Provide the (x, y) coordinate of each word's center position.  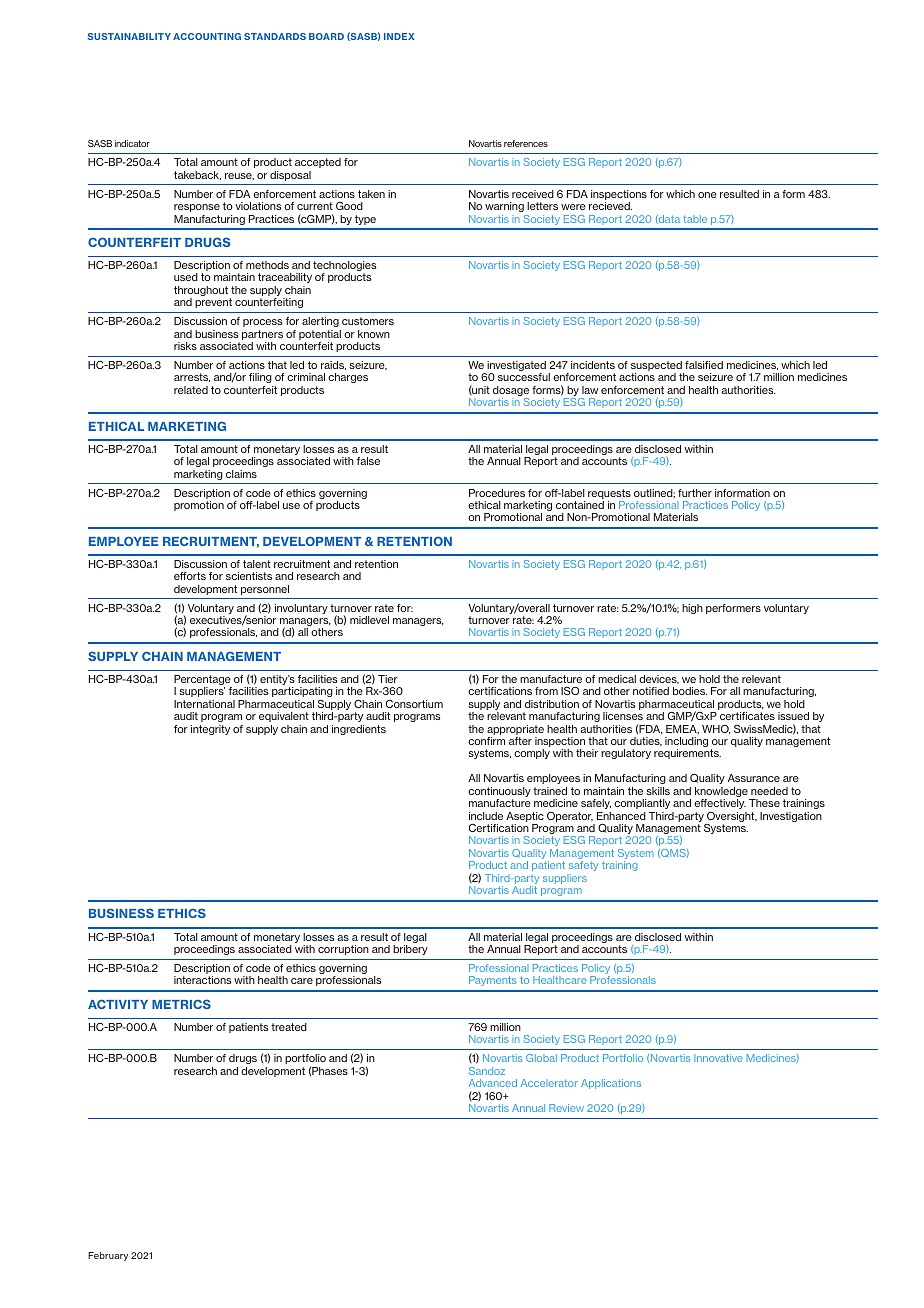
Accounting (207, 36)
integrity (210, 730)
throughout (201, 292)
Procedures (497, 493)
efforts (190, 576)
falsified (704, 365)
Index (399, 36)
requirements (687, 754)
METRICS (181, 1004)
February (108, 1256)
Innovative (718, 1058)
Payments (492, 981)
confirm (486, 741)
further (695, 493)
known (374, 334)
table (695, 219)
